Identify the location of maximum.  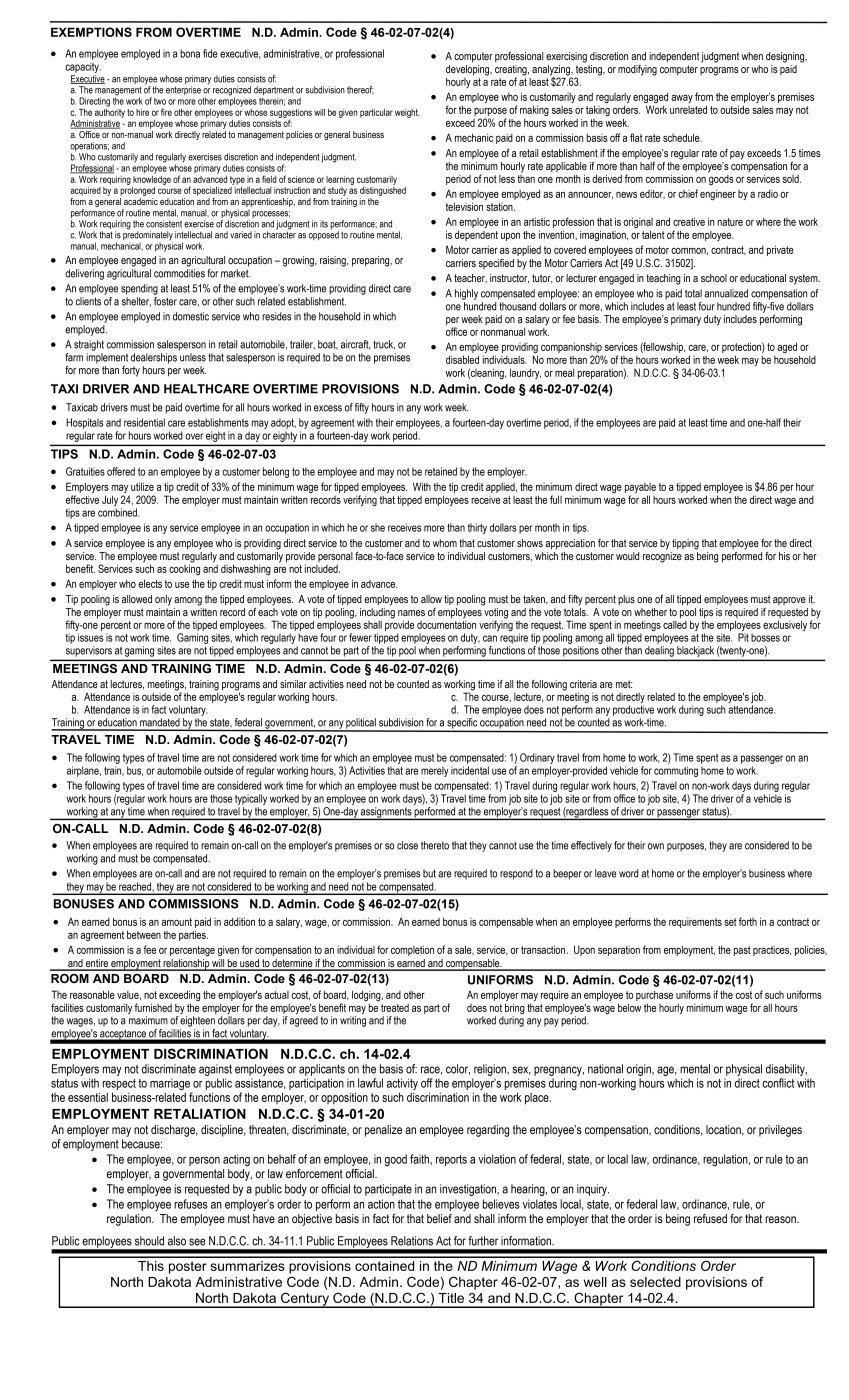
(148, 1020).
